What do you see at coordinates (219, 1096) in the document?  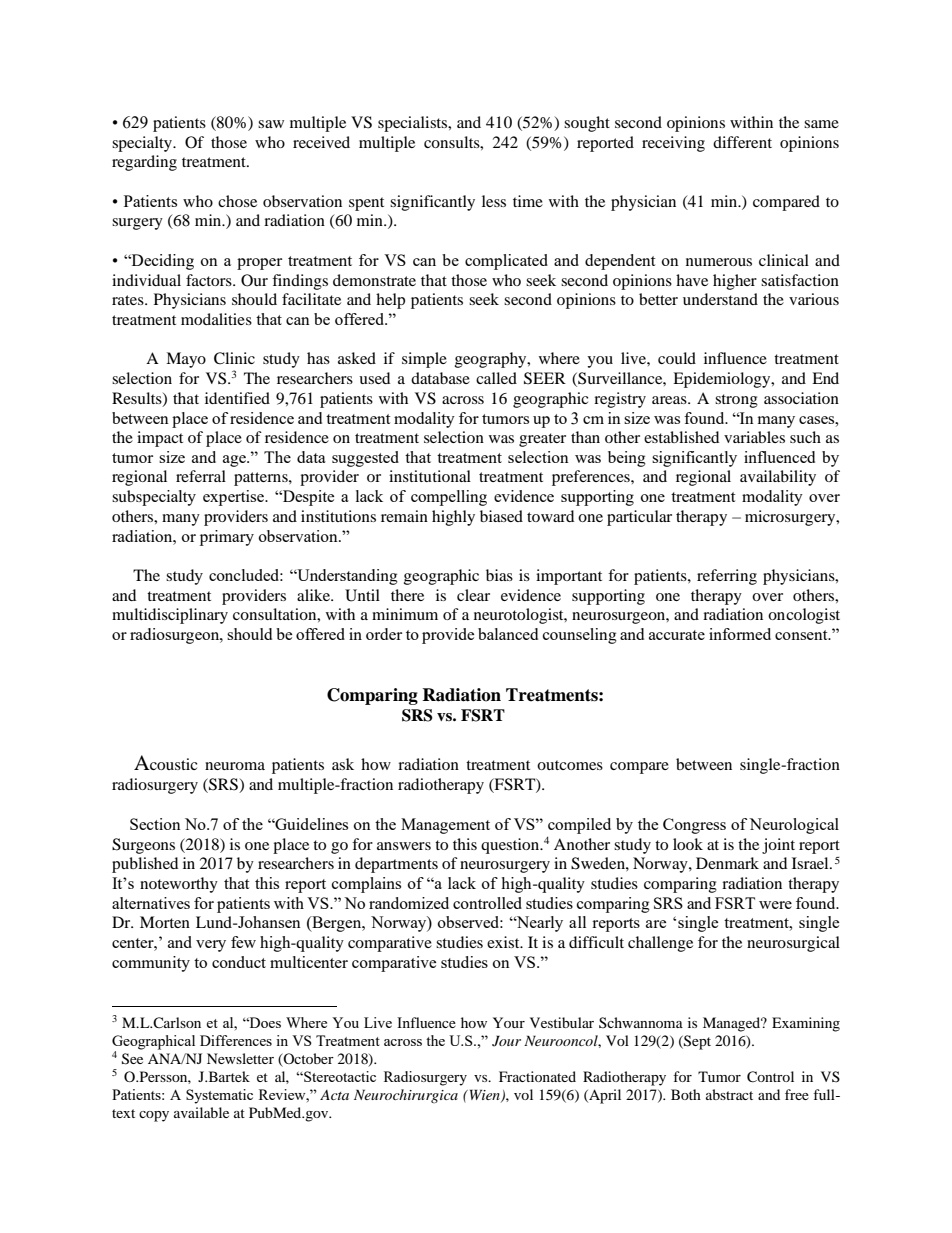 I see `Systematic` at bounding box center [219, 1096].
